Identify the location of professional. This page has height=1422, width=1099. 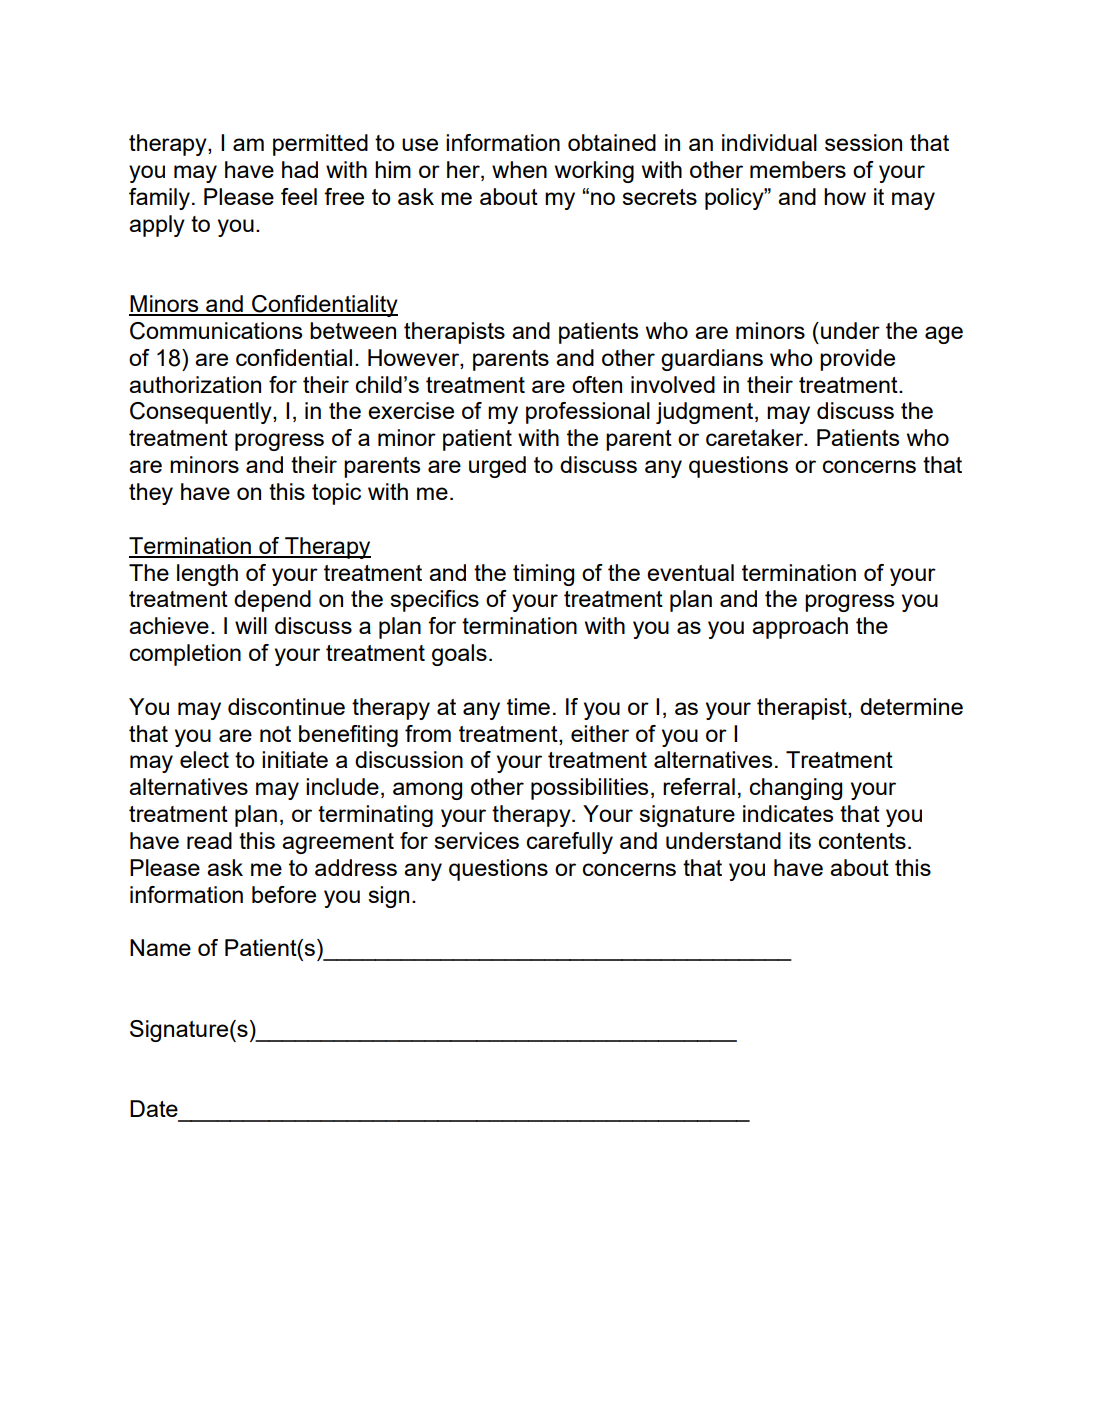
(588, 413).
